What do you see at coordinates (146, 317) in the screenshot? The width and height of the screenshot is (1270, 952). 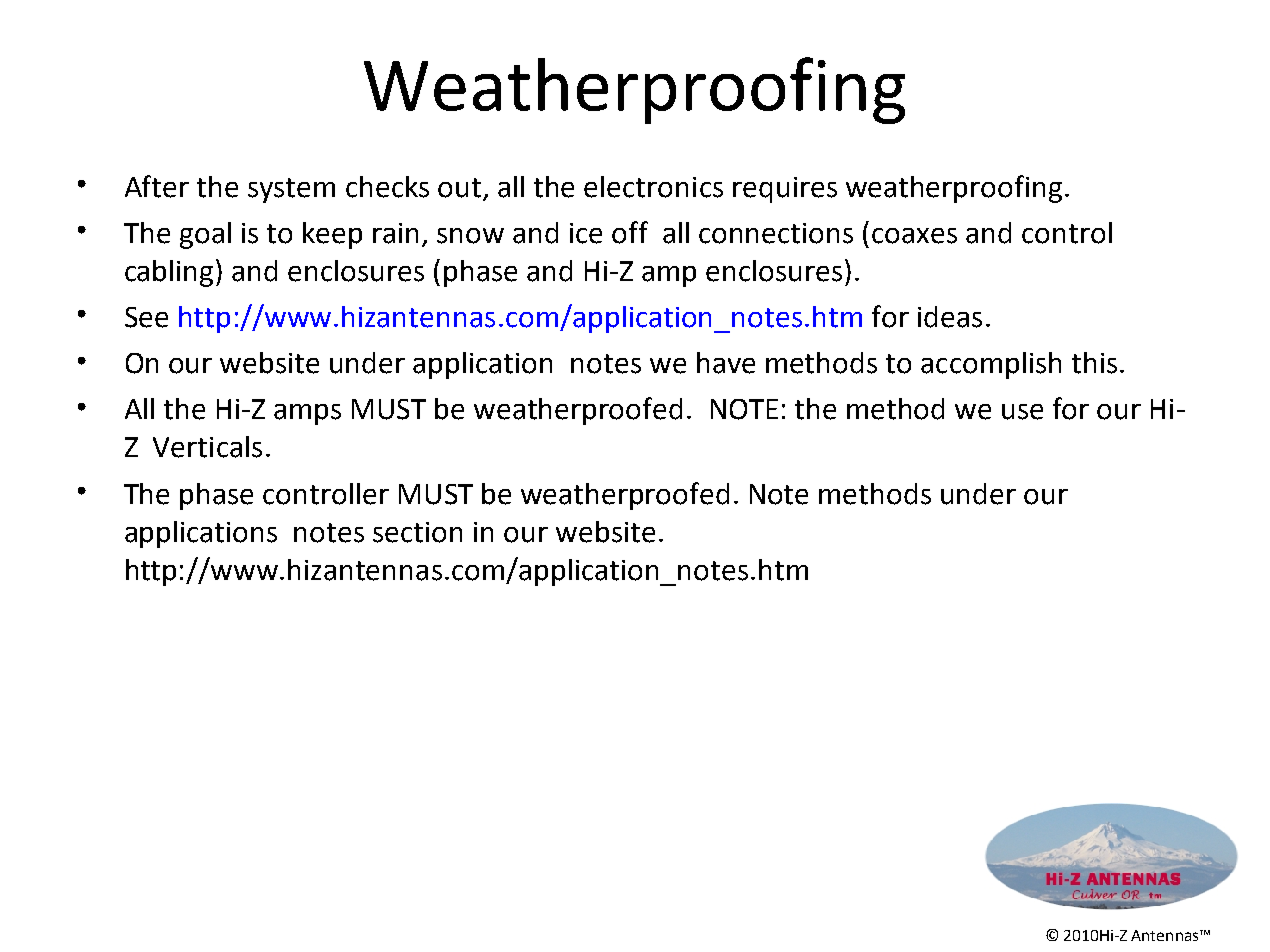 I see `See` at bounding box center [146, 317].
